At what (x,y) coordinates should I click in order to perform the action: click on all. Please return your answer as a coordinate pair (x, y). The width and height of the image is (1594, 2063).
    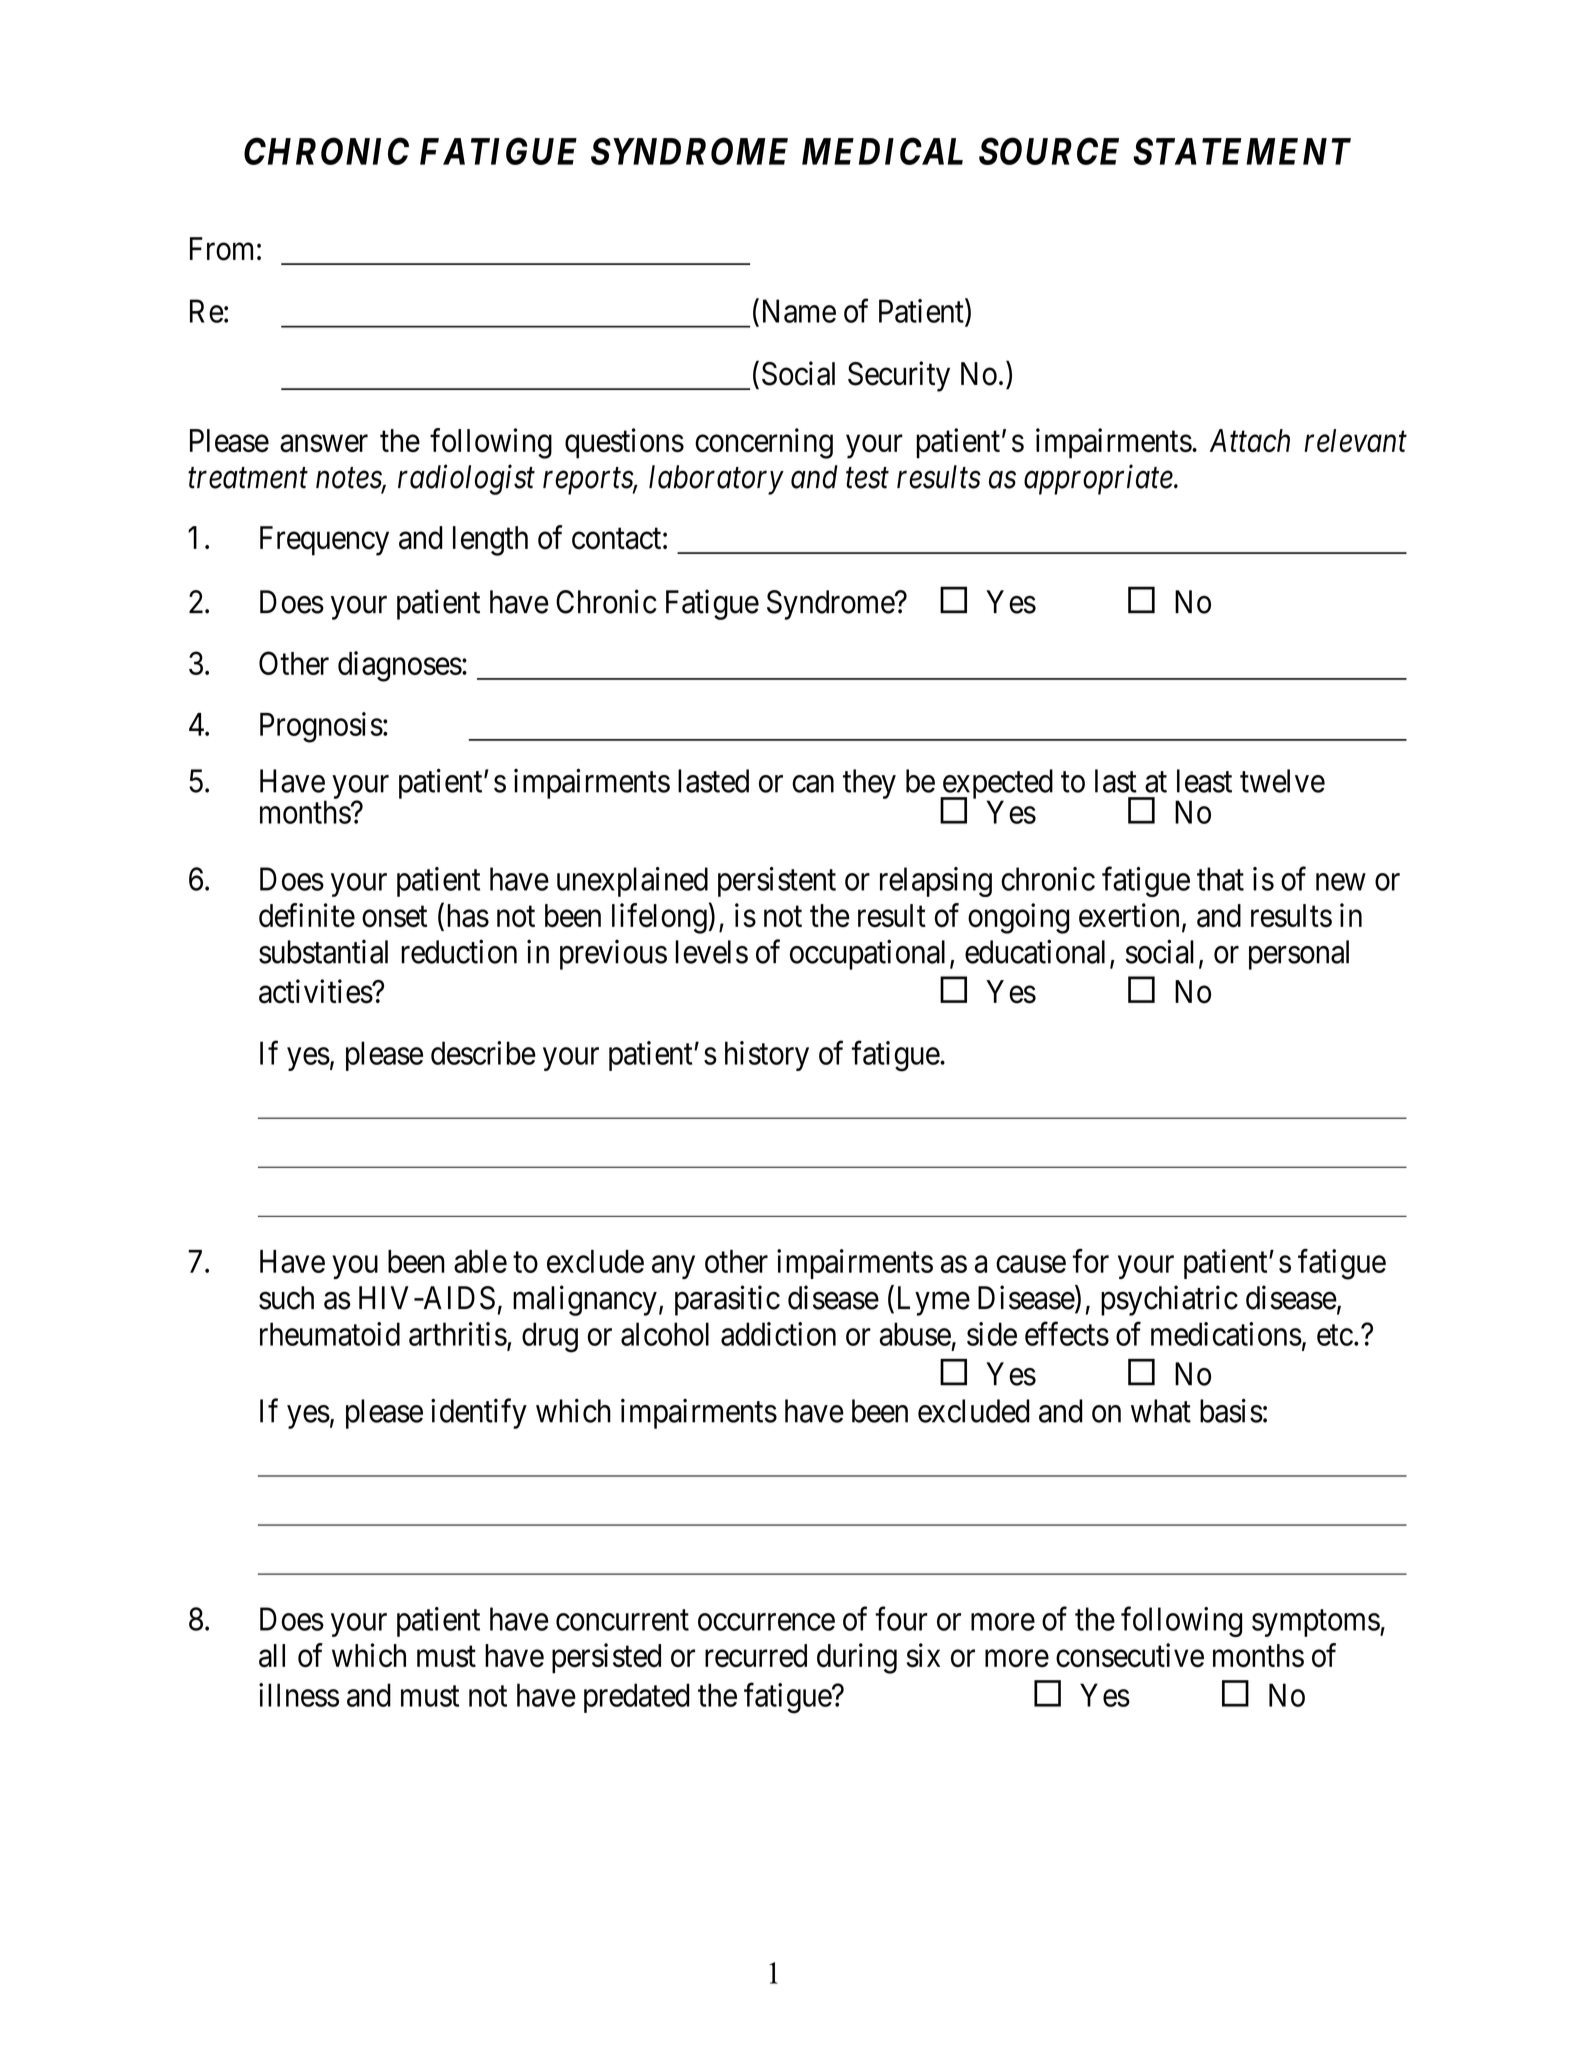
    Looking at the image, I should click on (272, 1656).
